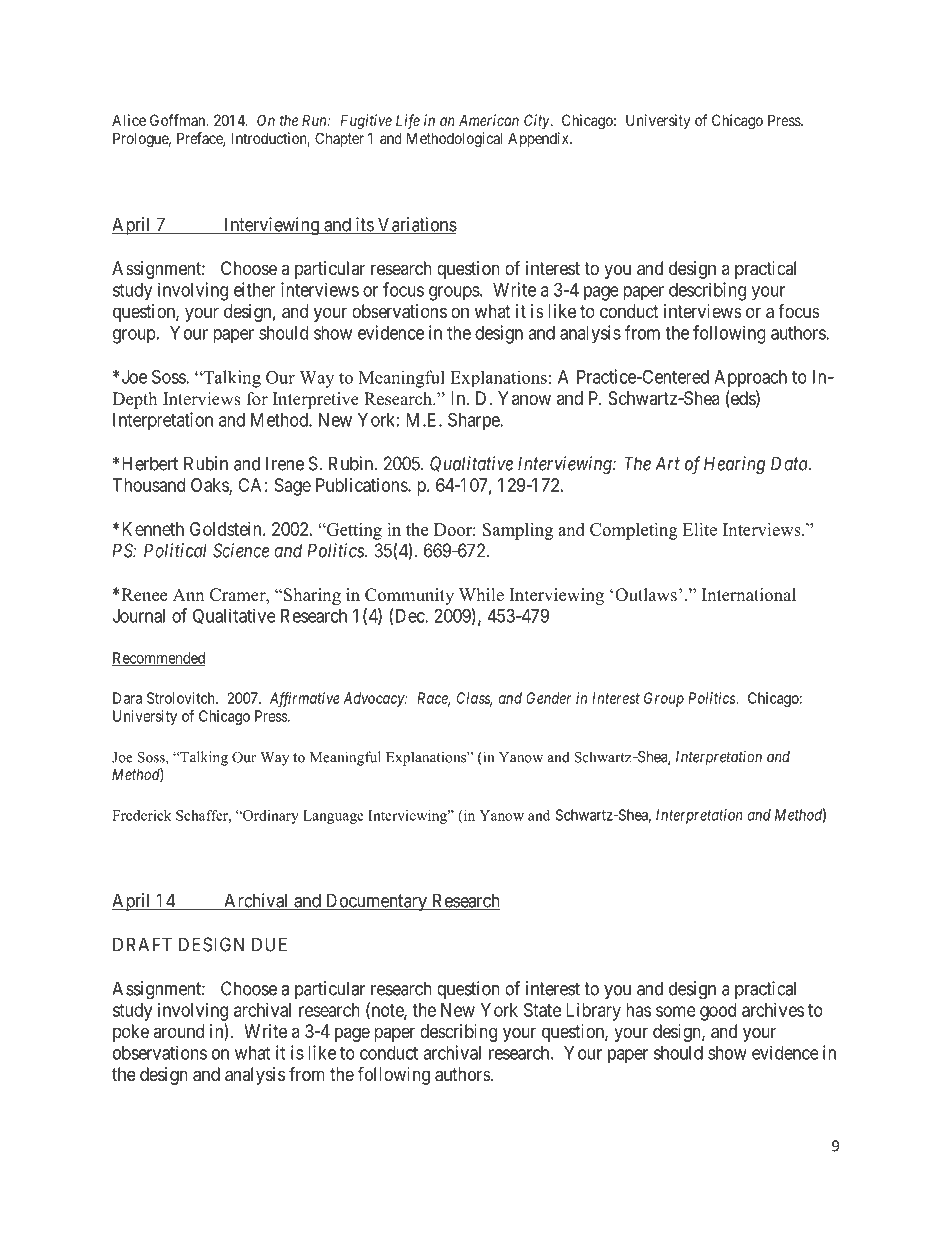  What do you see at coordinates (333, 817) in the document?
I see `Language` at bounding box center [333, 817].
